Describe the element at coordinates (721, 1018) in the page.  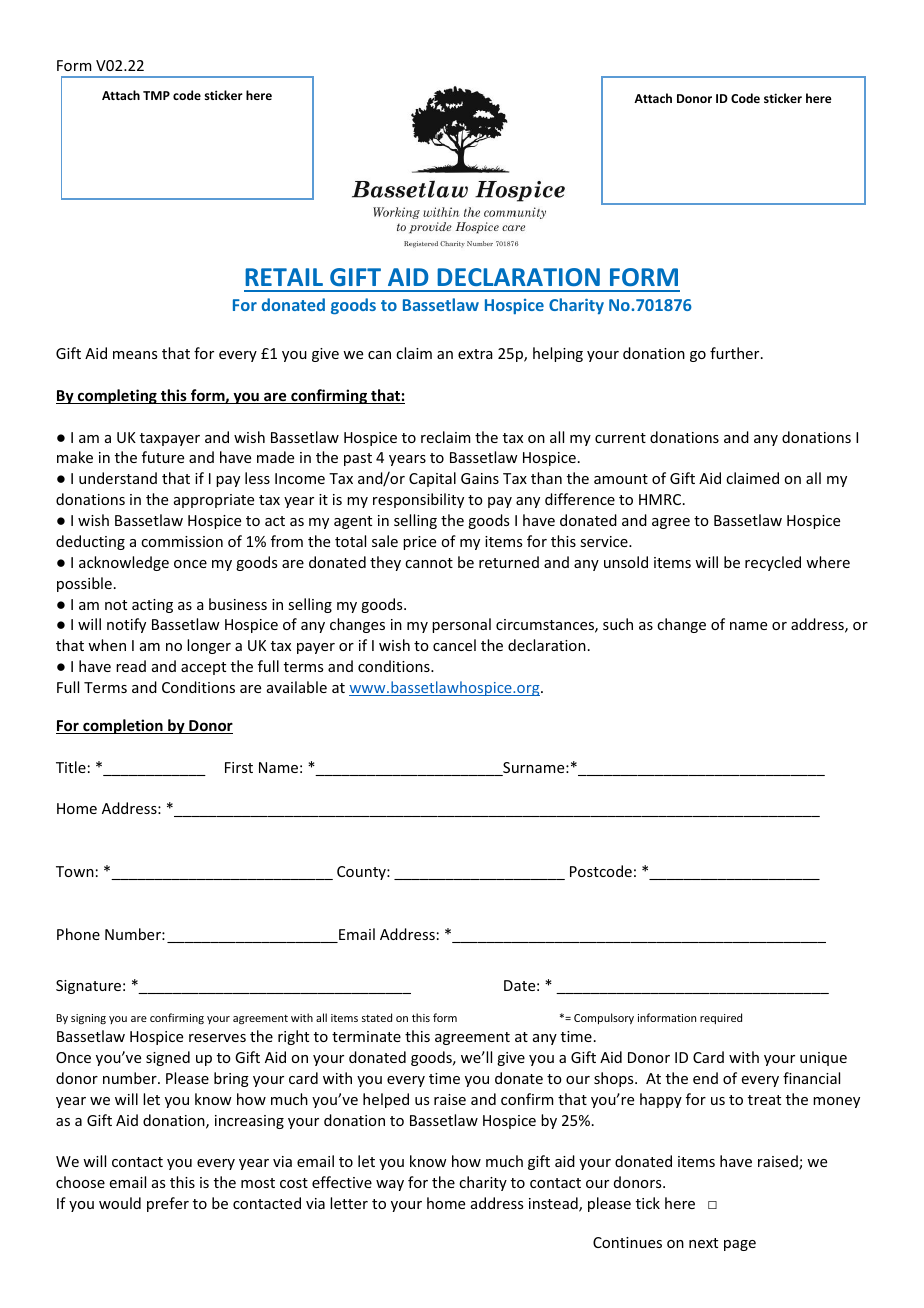
I see `required` at that location.
